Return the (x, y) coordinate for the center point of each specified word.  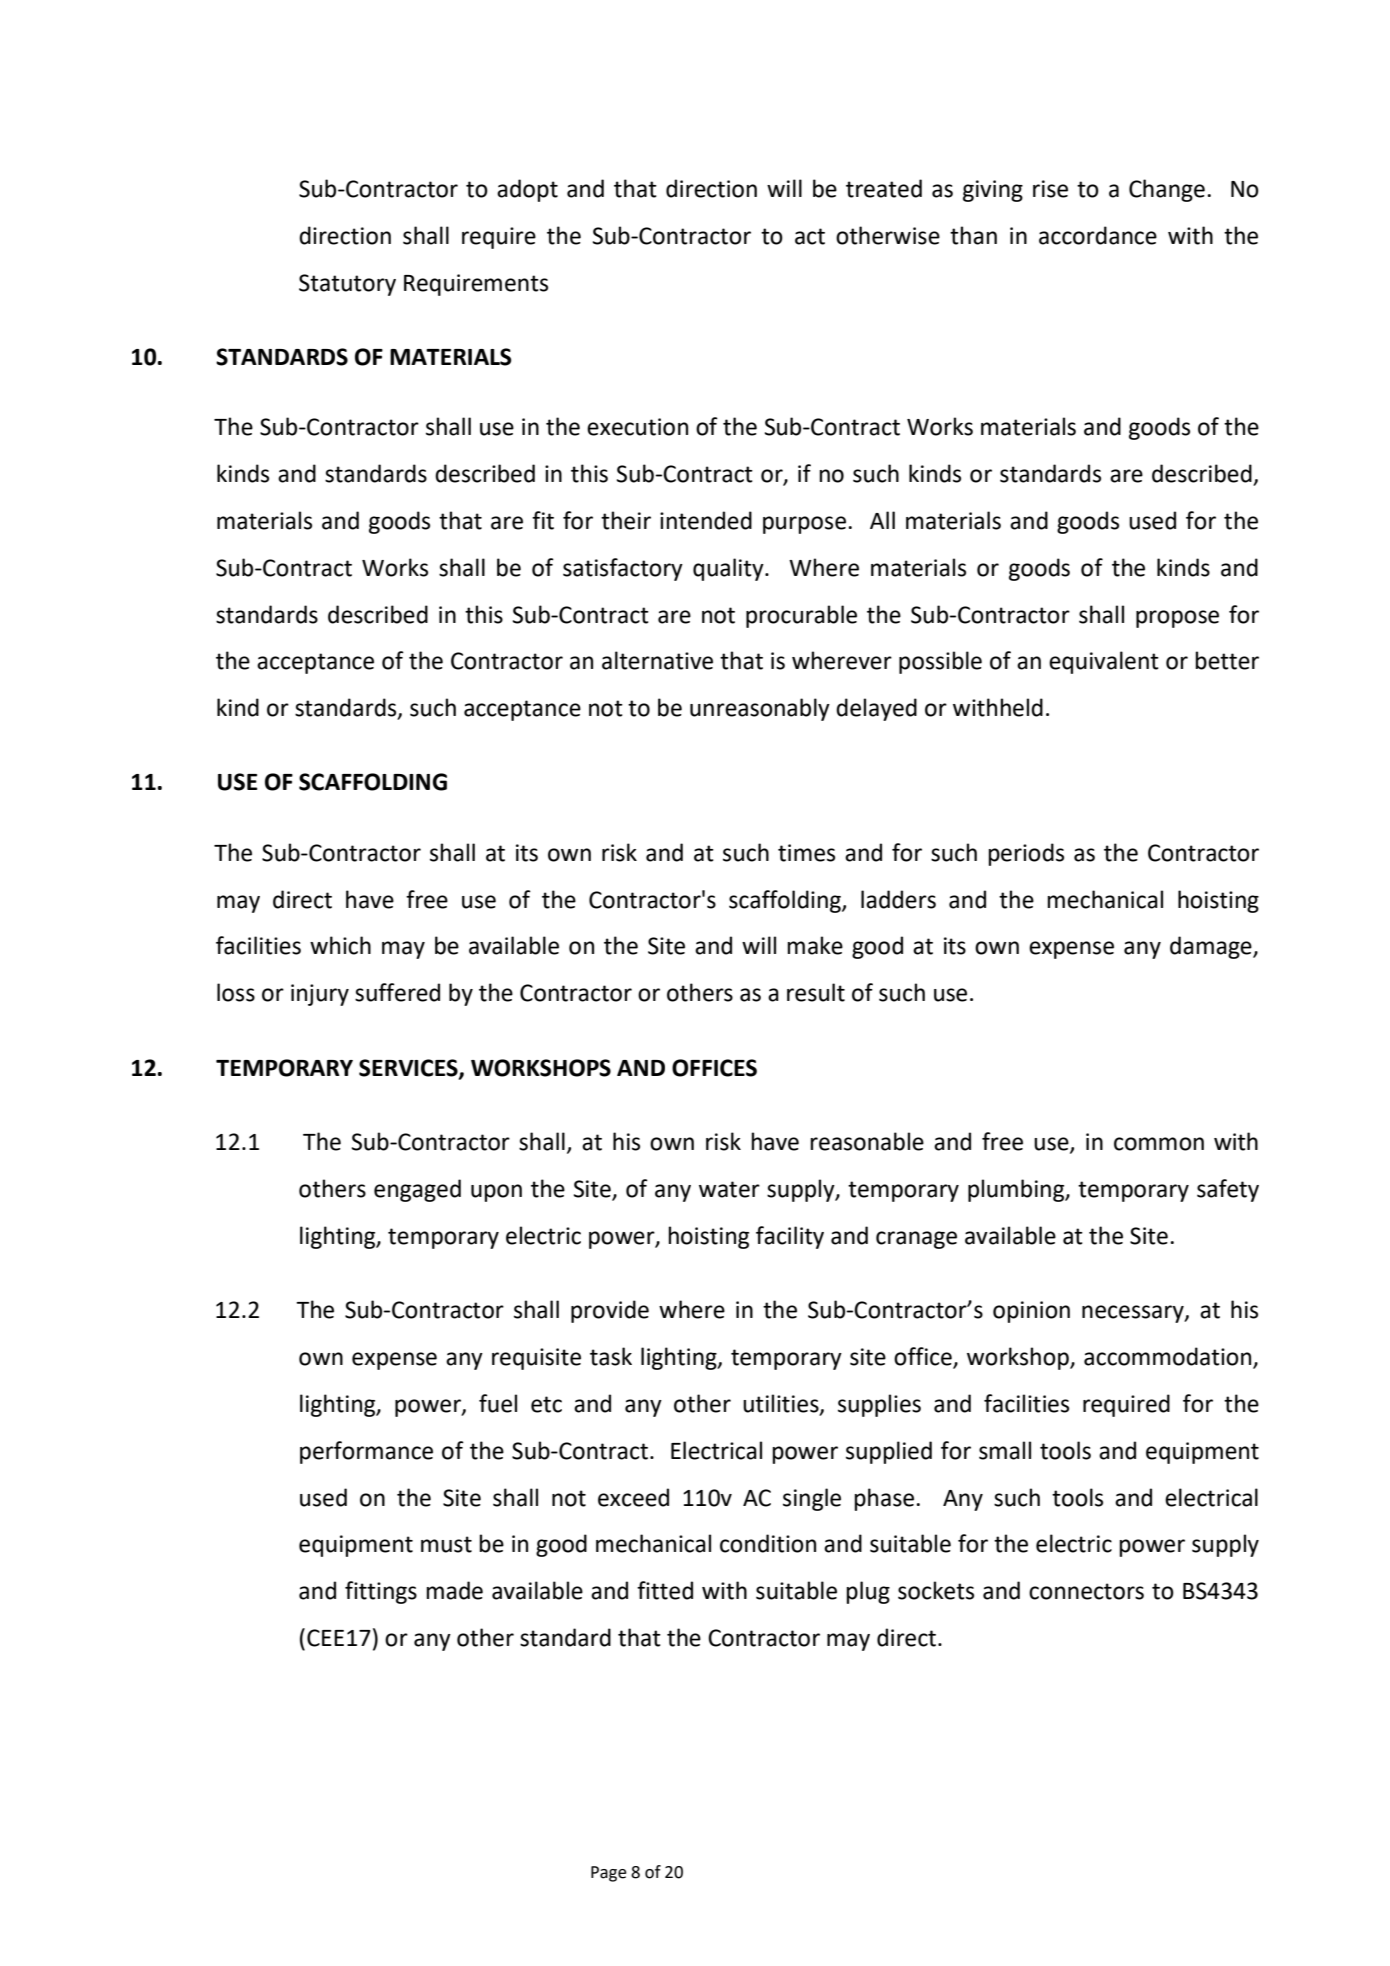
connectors (1086, 1591)
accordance (1098, 235)
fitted (665, 1590)
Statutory (347, 285)
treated (884, 188)
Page (609, 1874)
